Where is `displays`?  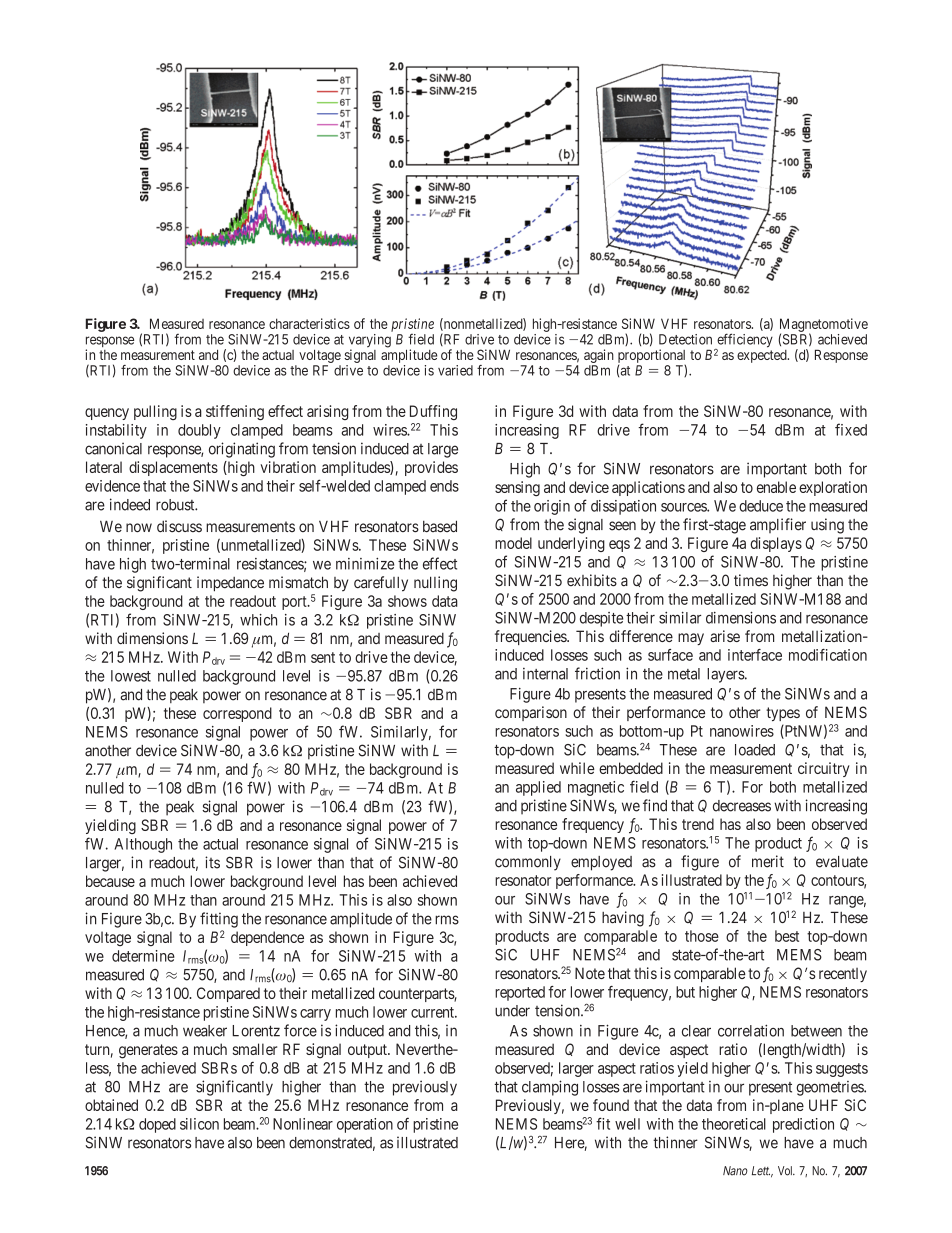
displays is located at coordinates (776, 544).
